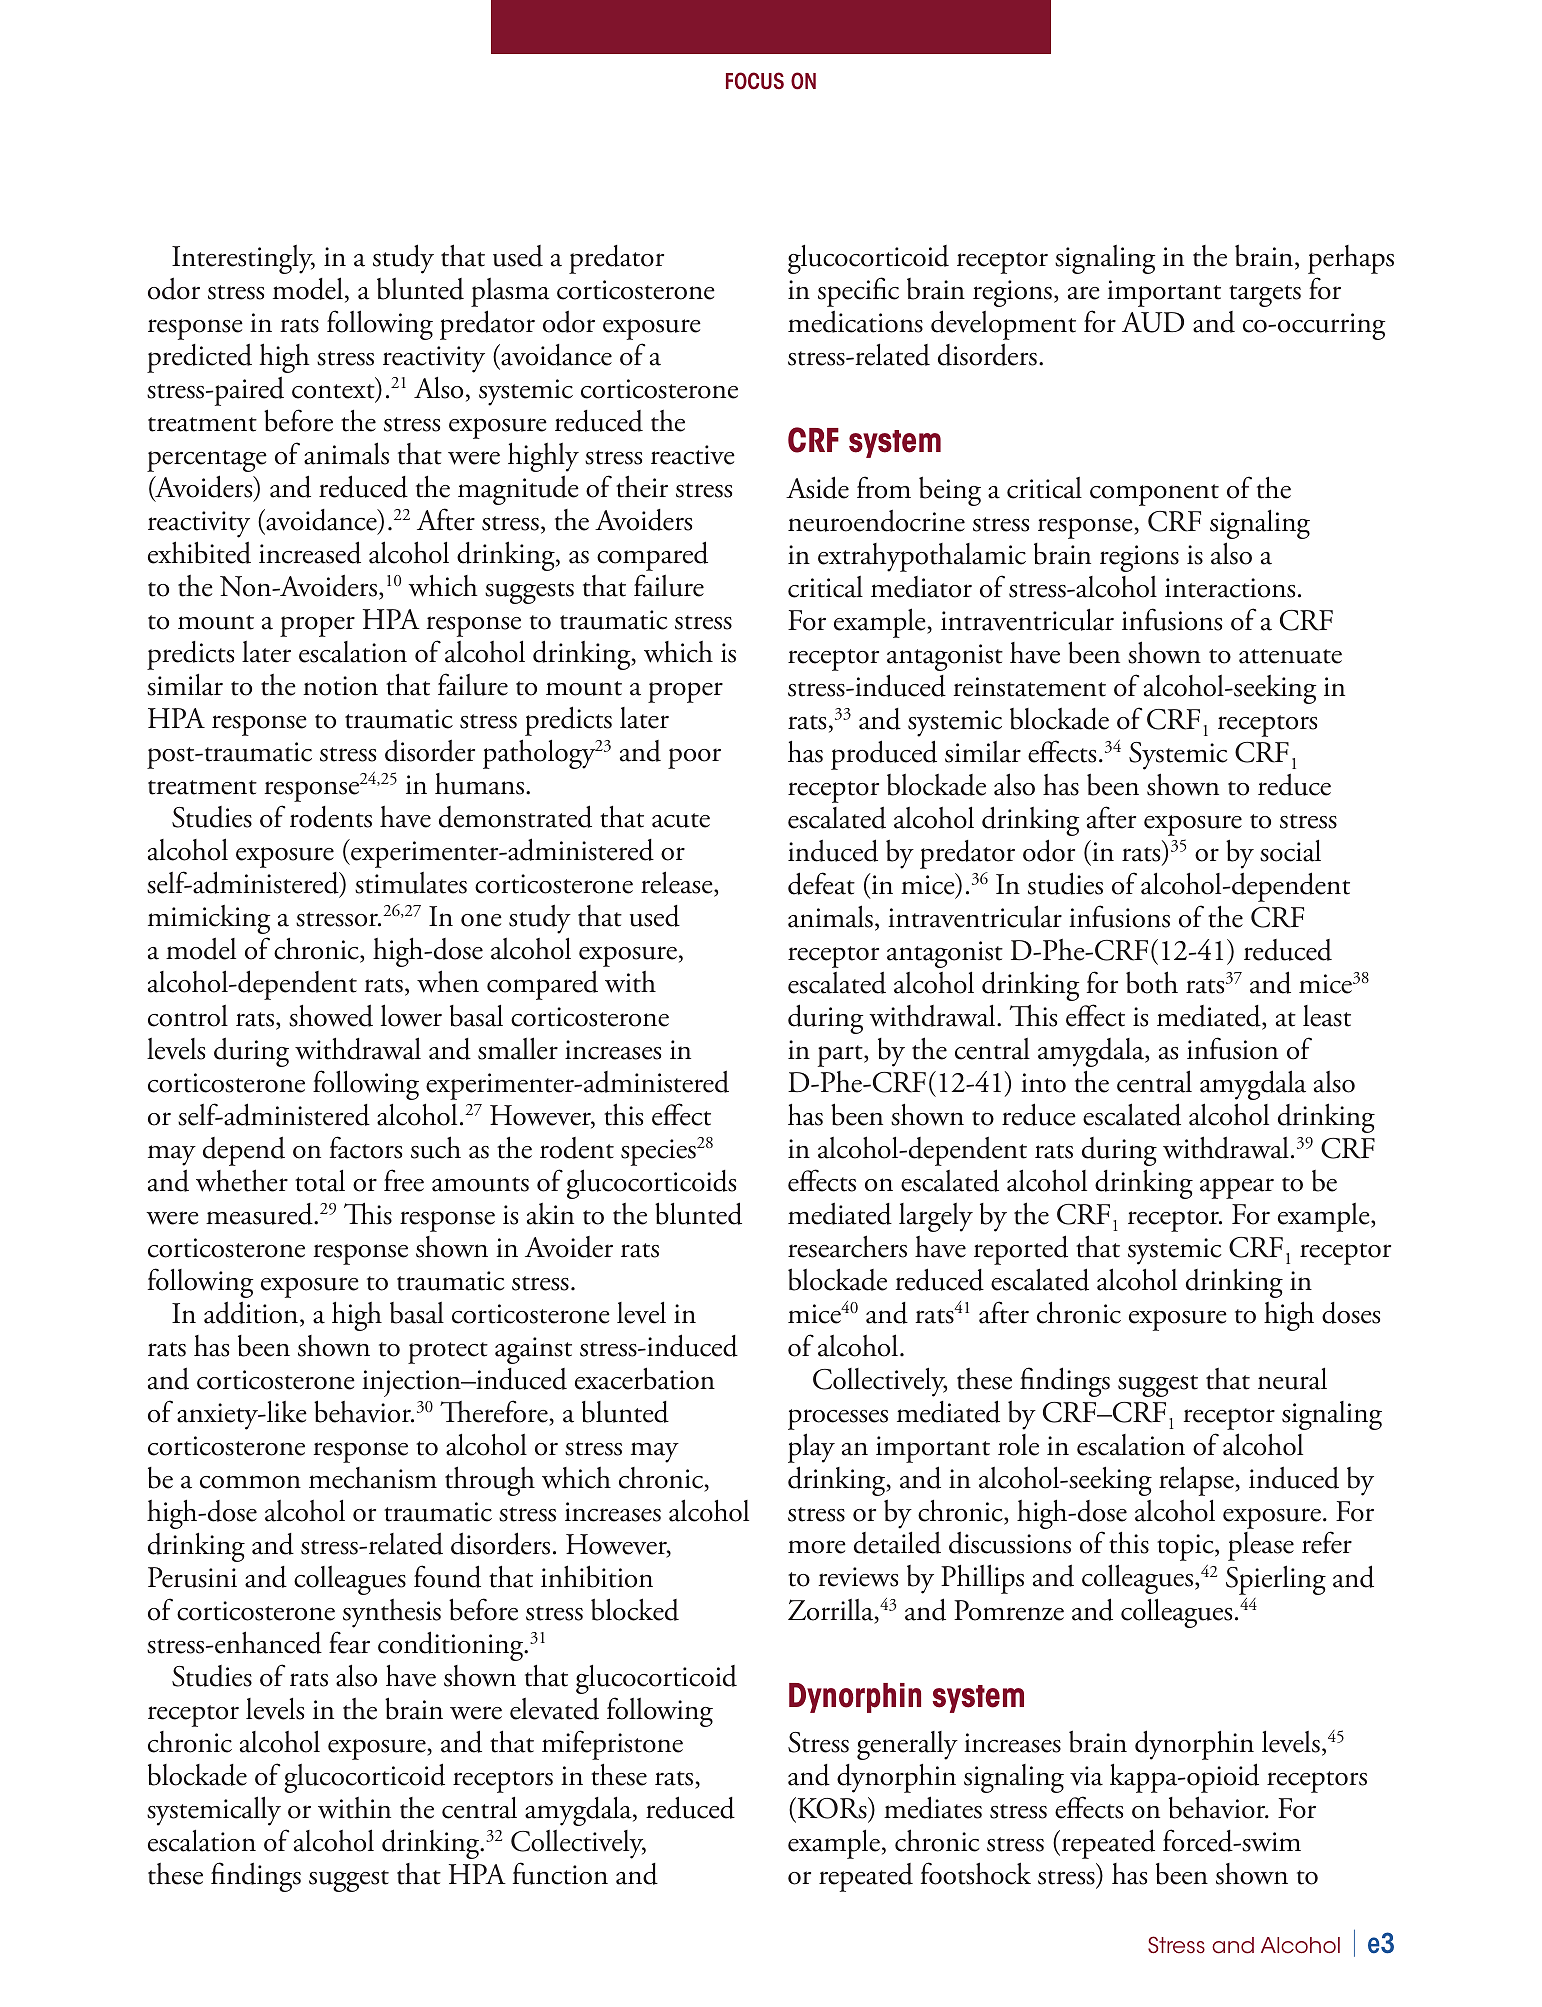  What do you see at coordinates (1152, 982) in the page?
I see `both` at bounding box center [1152, 982].
